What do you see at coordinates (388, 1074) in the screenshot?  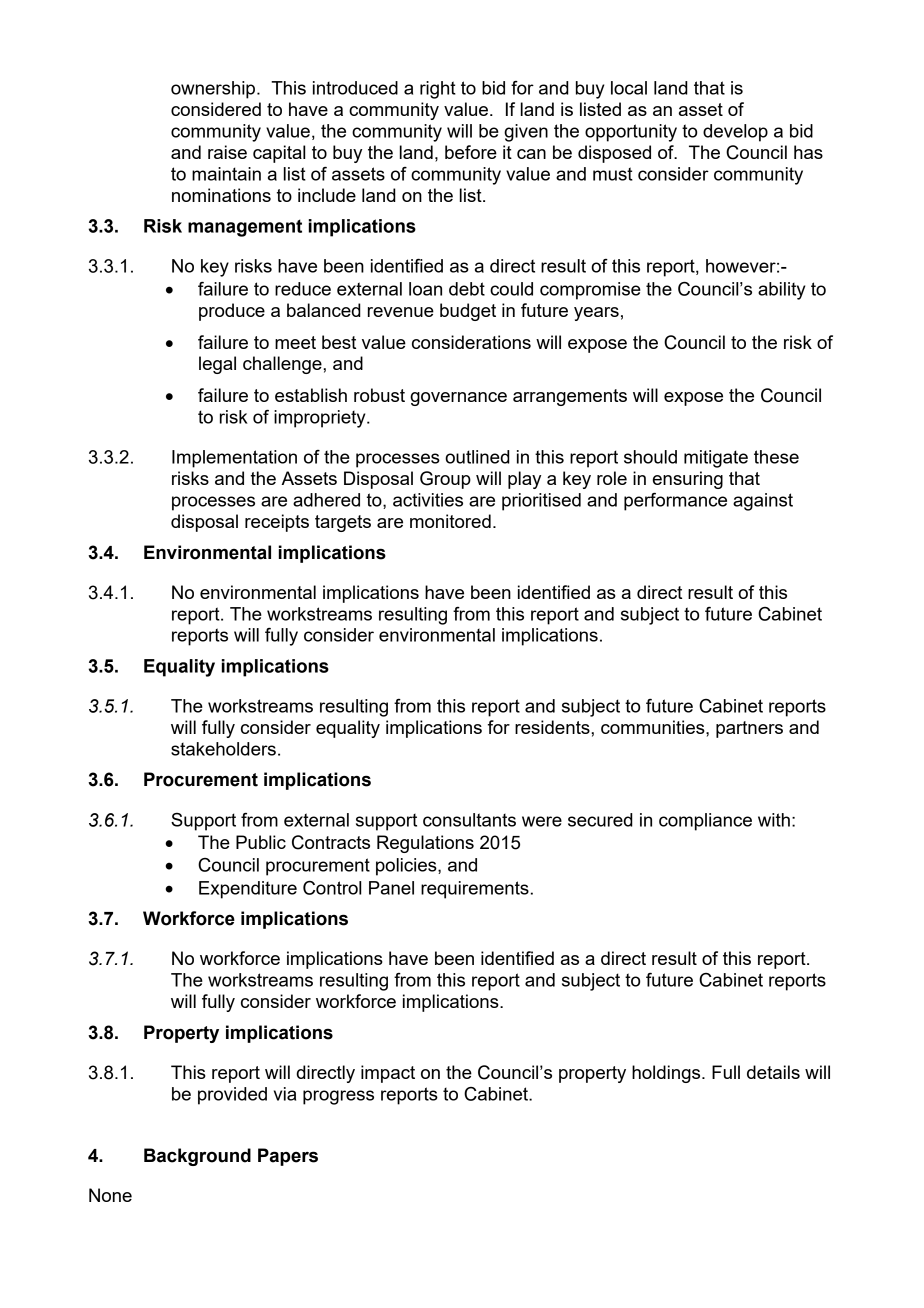 I see `impact` at bounding box center [388, 1074].
